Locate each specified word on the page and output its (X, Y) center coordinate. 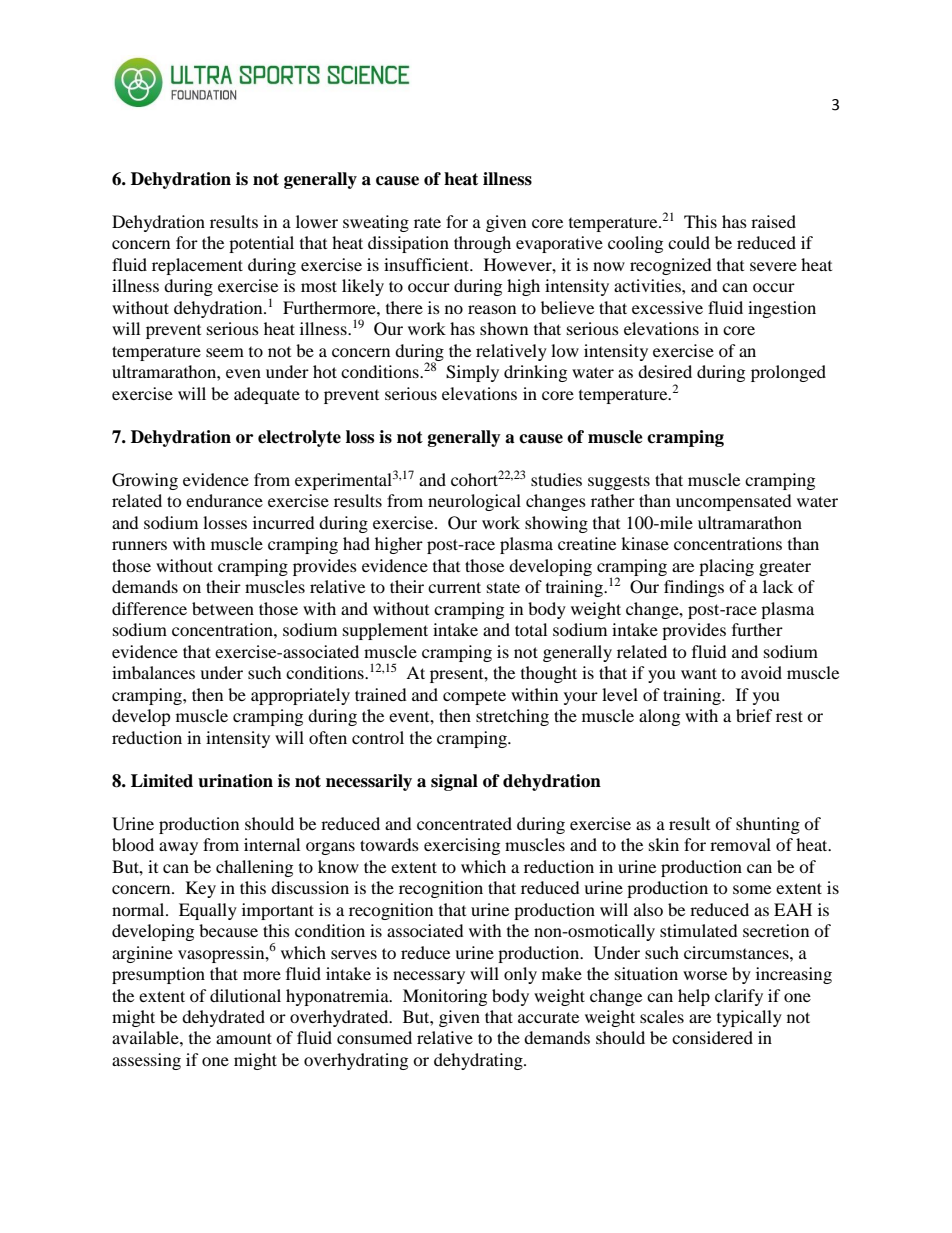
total (531, 629)
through (482, 244)
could (689, 242)
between (223, 608)
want (699, 673)
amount (244, 1038)
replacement (197, 266)
